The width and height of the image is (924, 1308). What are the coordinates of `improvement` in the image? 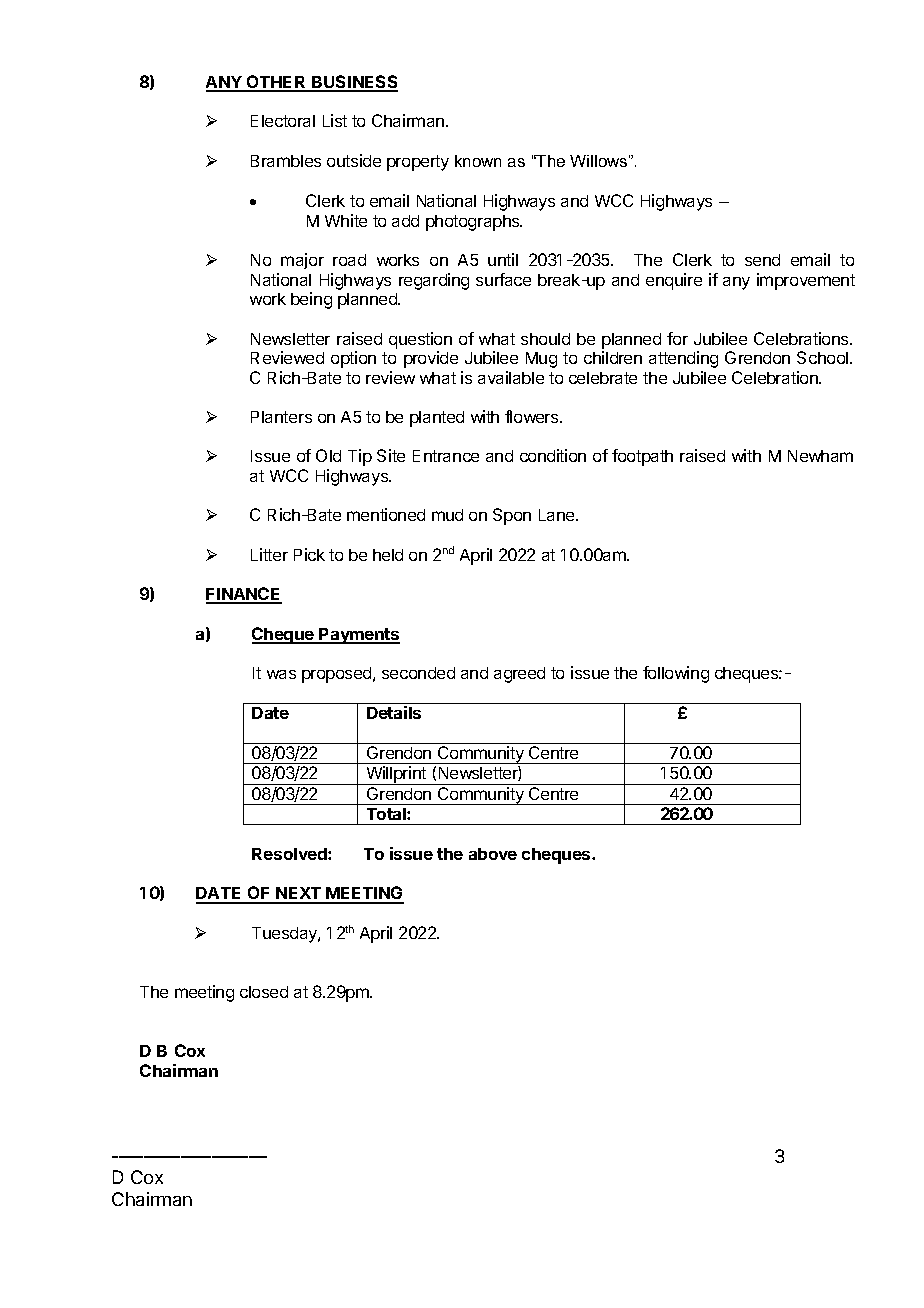 It's located at (806, 281).
